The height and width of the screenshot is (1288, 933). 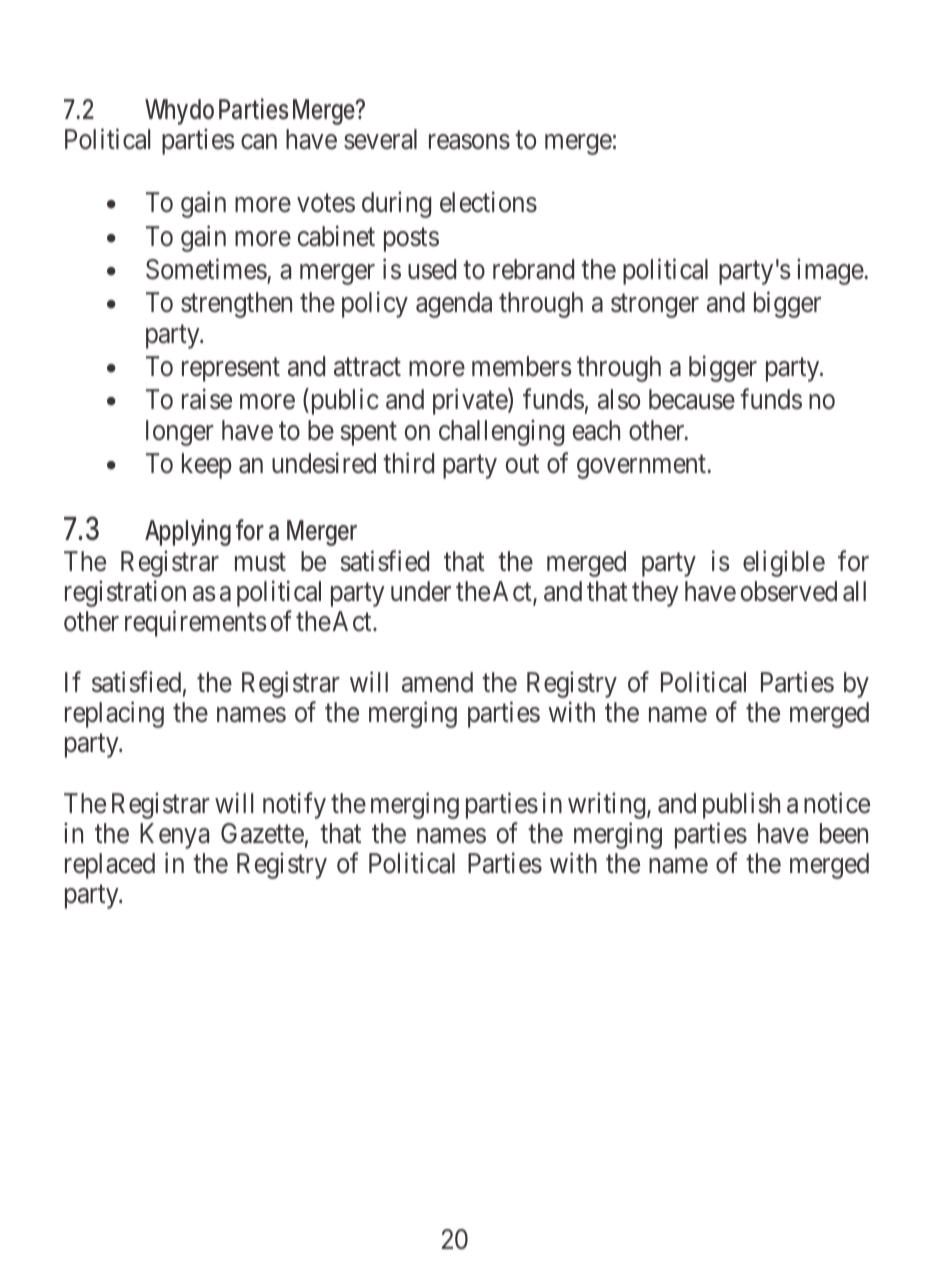 What do you see at coordinates (174, 836) in the screenshot?
I see `Kenya` at bounding box center [174, 836].
